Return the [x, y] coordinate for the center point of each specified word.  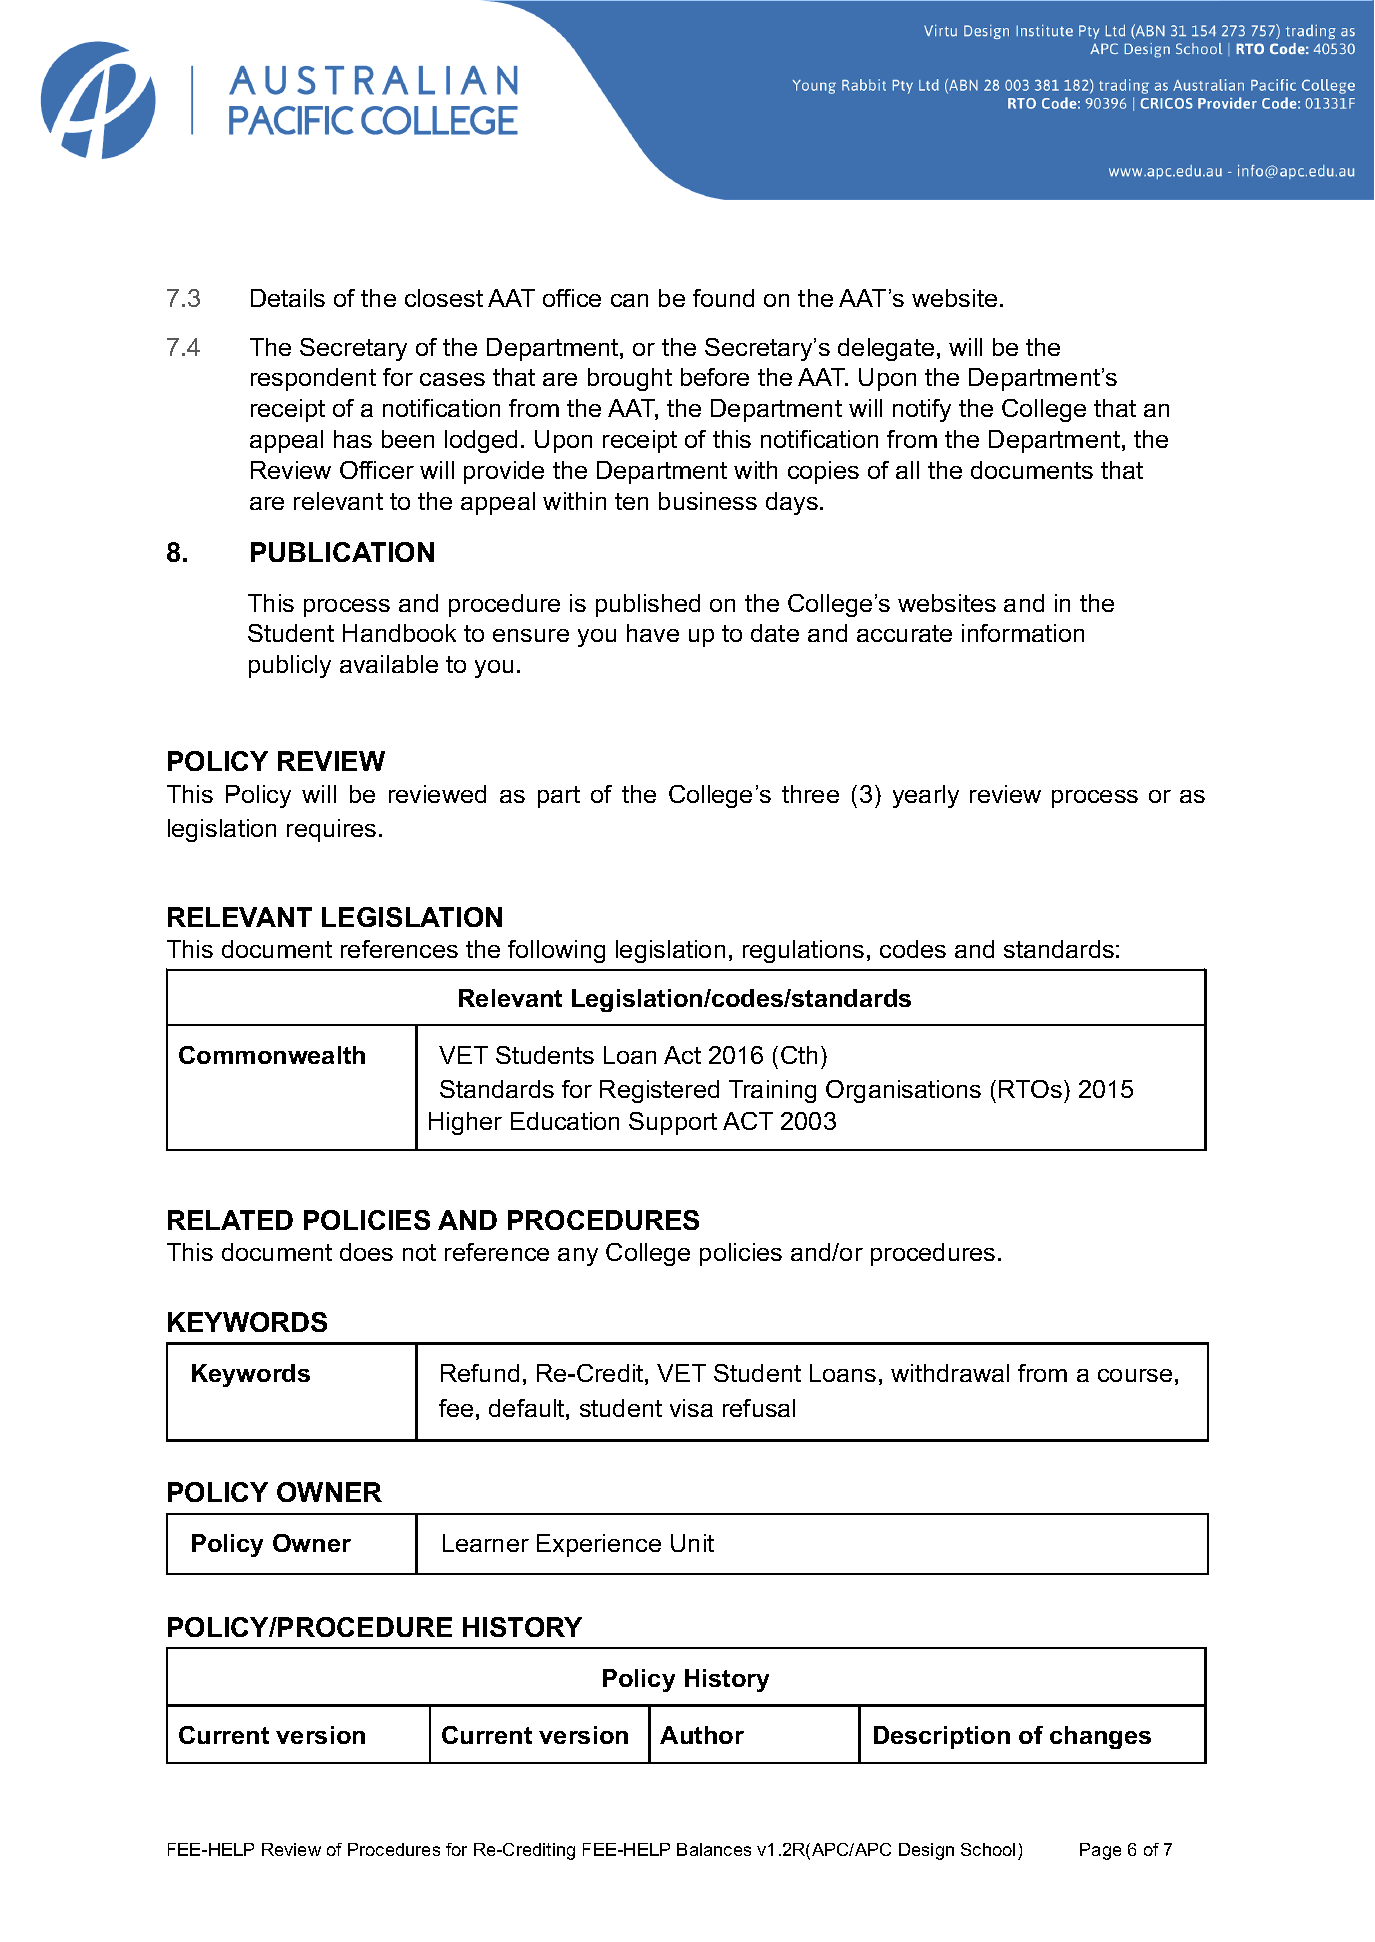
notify [922, 410]
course [1135, 1375]
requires [331, 830]
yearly [926, 796]
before [715, 377]
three [810, 794]
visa [691, 1408]
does [366, 1252]
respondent [313, 379]
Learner [486, 1543]
